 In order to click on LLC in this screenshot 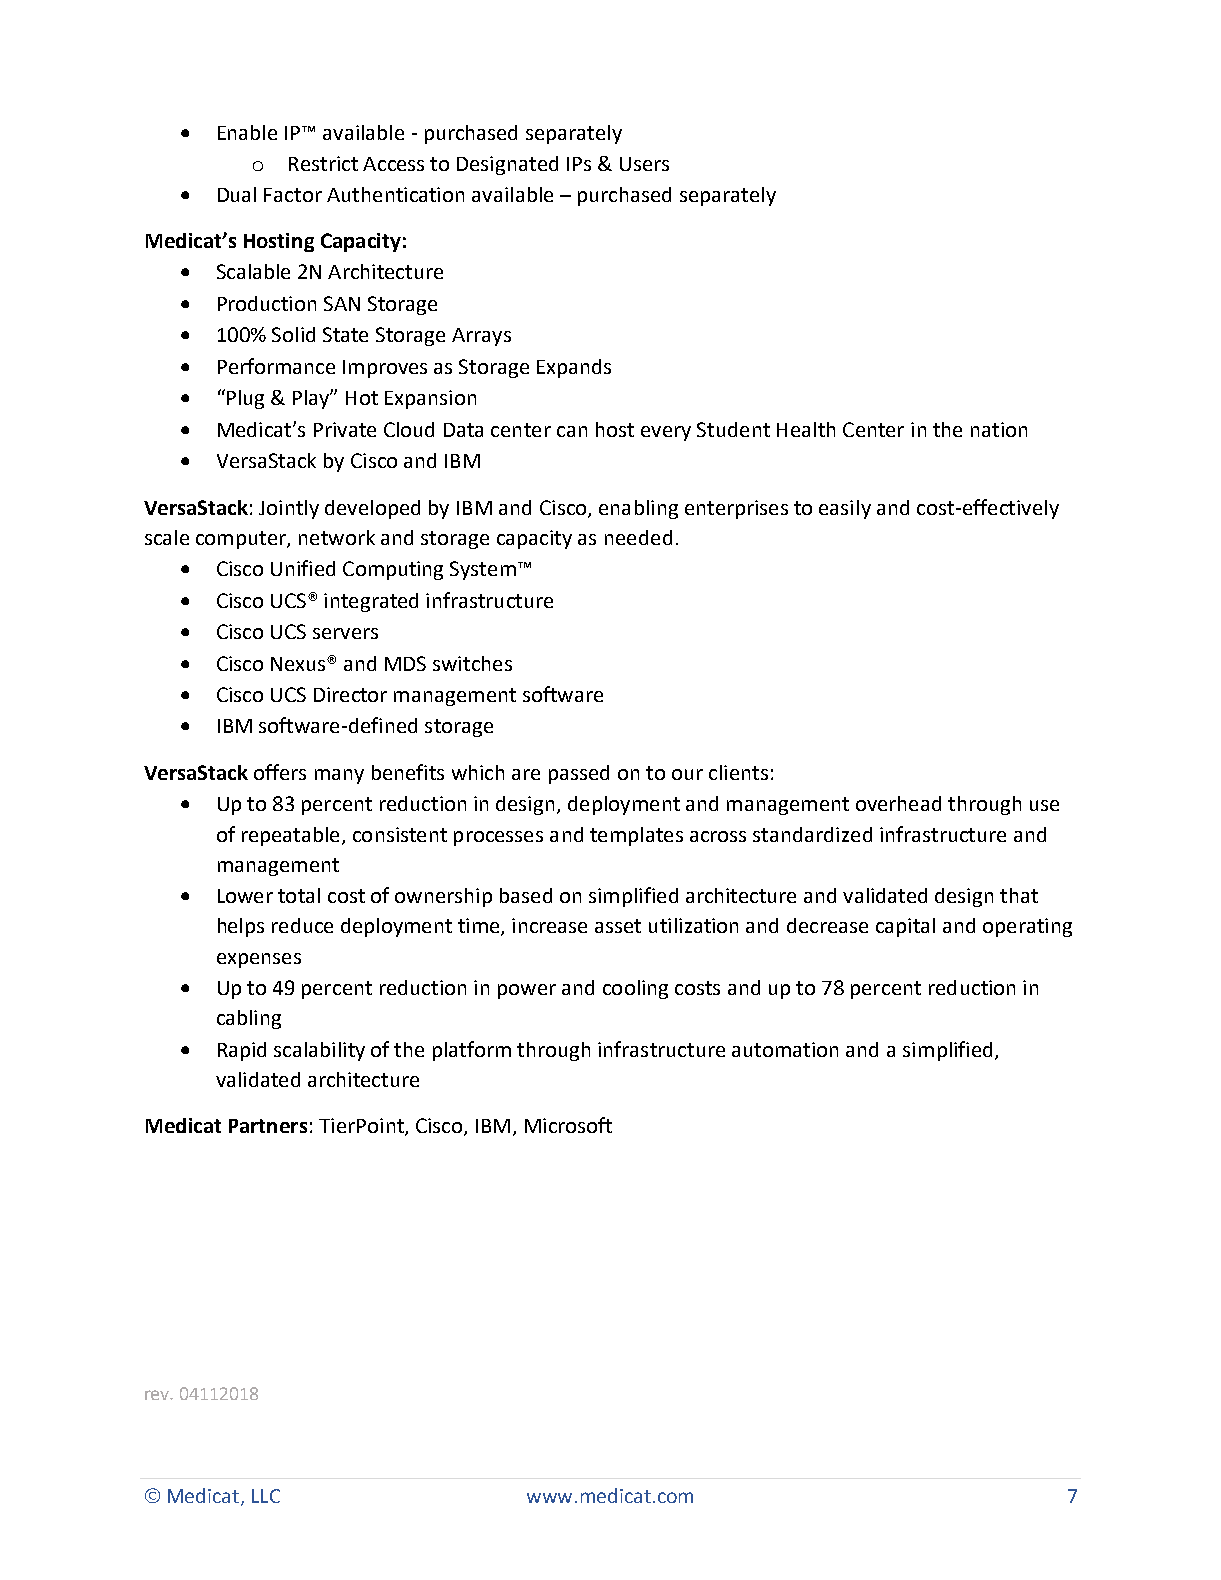, I will do `click(266, 1496)`.
